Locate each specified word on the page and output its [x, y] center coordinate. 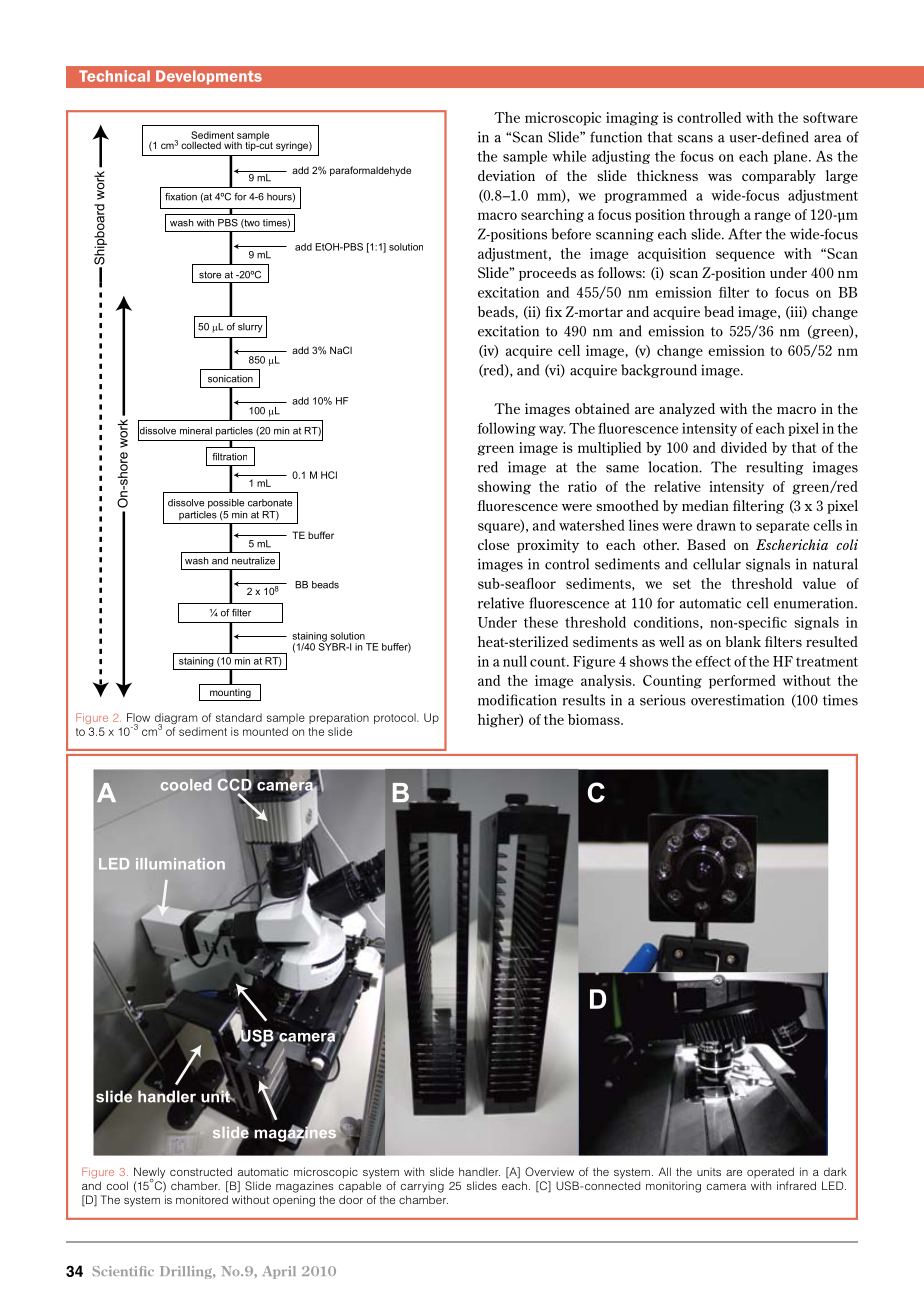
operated [770, 1172]
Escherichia [792, 544]
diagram [176, 720]
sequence [745, 256]
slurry [250, 328]
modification [517, 700]
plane [792, 157]
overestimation [737, 700]
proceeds [547, 274]
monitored [202, 1199]
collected [201, 145]
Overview [549, 1171]
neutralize [253, 561]
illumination [180, 864]
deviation [506, 175]
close [493, 544]
